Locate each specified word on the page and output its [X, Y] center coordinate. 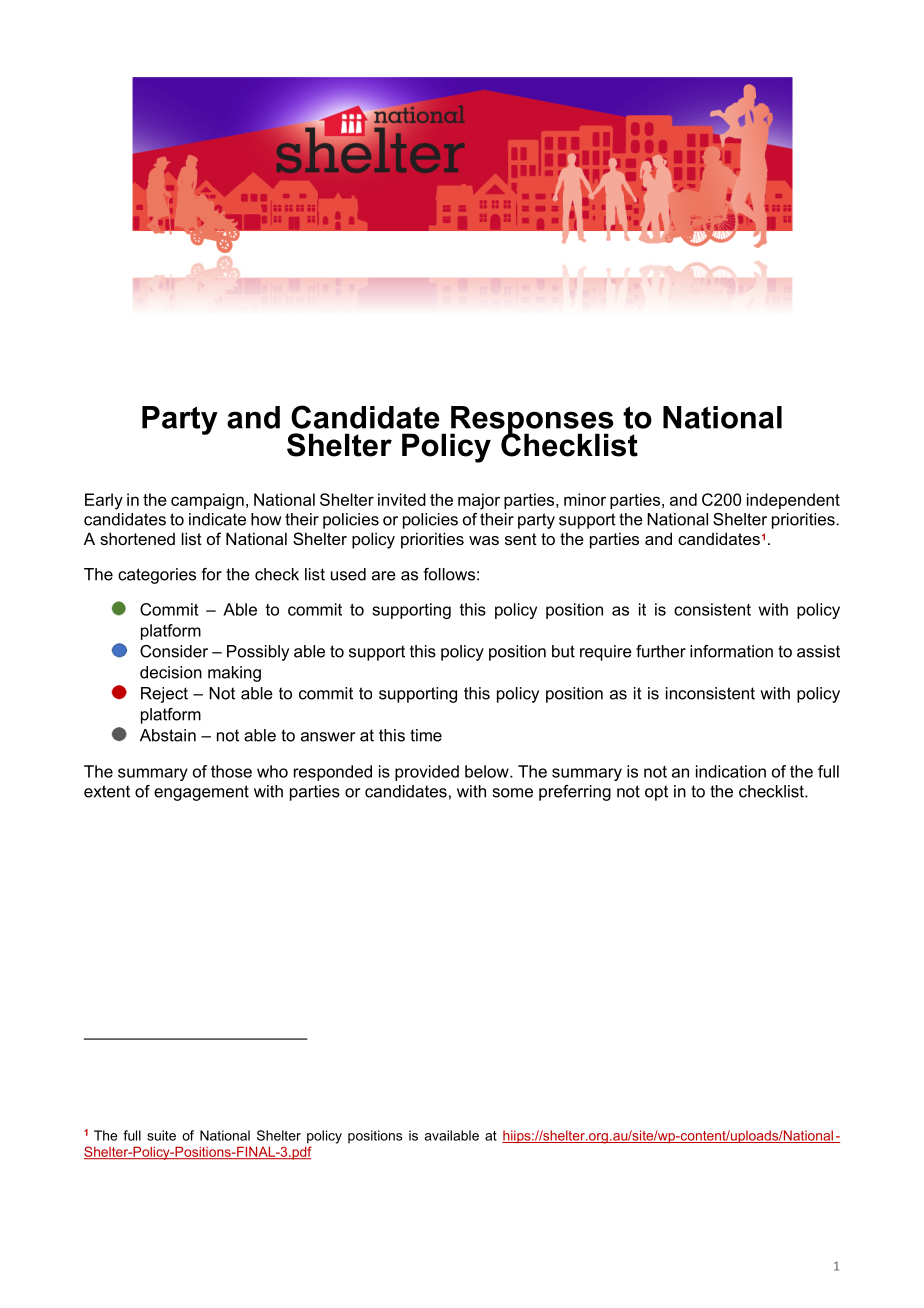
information [731, 651]
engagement [201, 793]
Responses [532, 421]
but [563, 651]
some [513, 793]
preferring [575, 793]
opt [656, 793]
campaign [207, 501]
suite [161, 1135]
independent [793, 501]
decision [171, 672]
